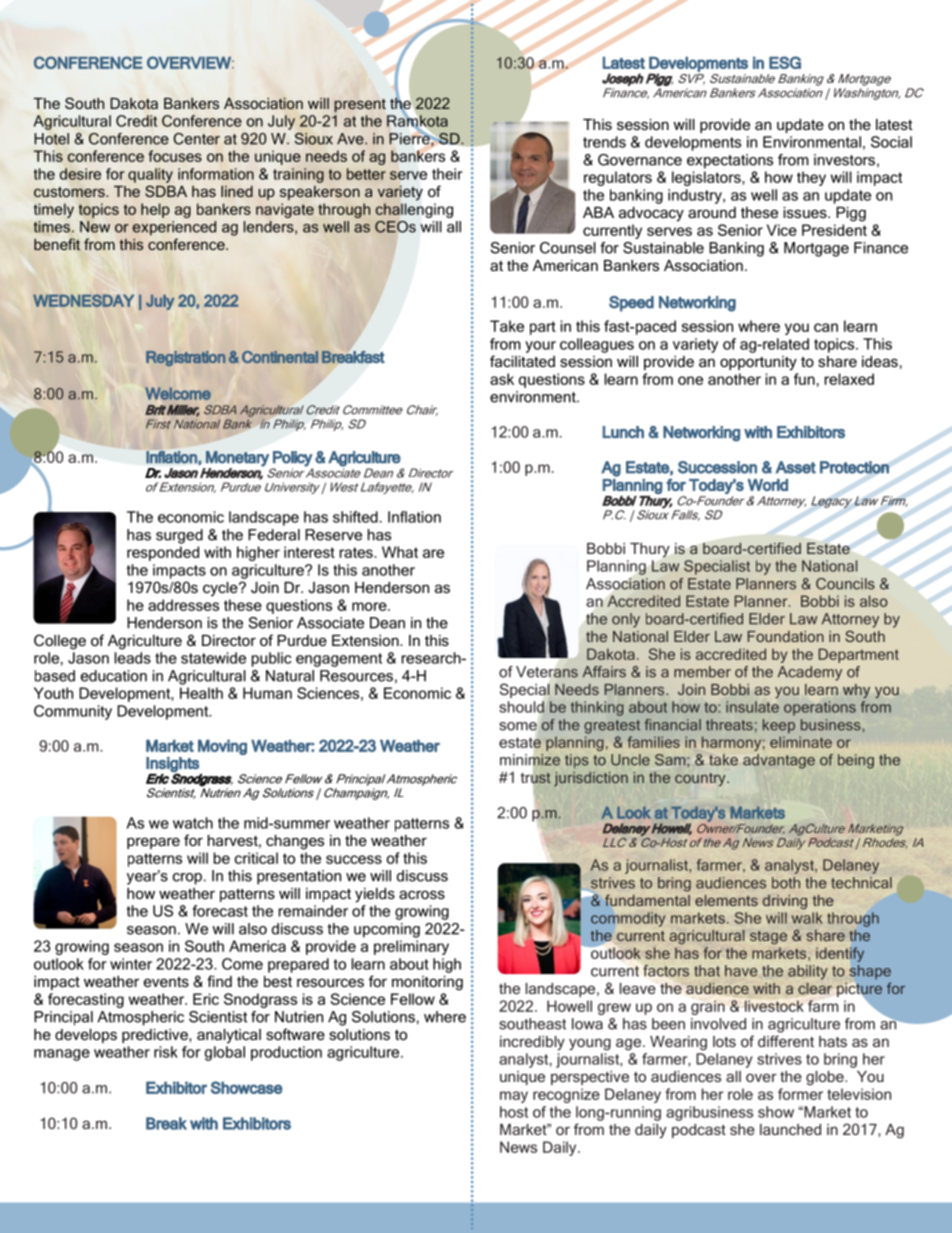  What do you see at coordinates (786, 883) in the screenshot?
I see `both` at bounding box center [786, 883].
